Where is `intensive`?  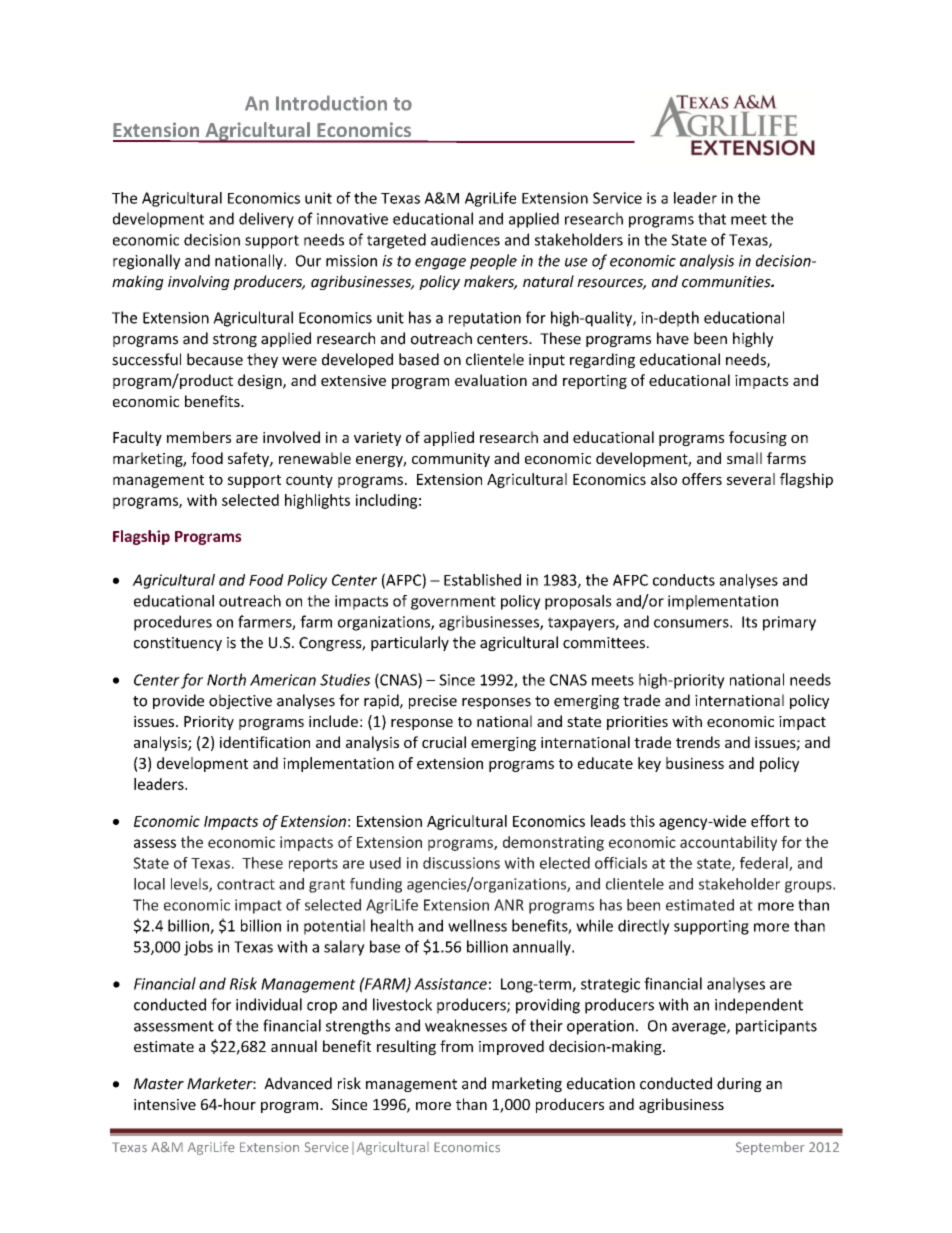
intensive is located at coordinates (165, 1104).
